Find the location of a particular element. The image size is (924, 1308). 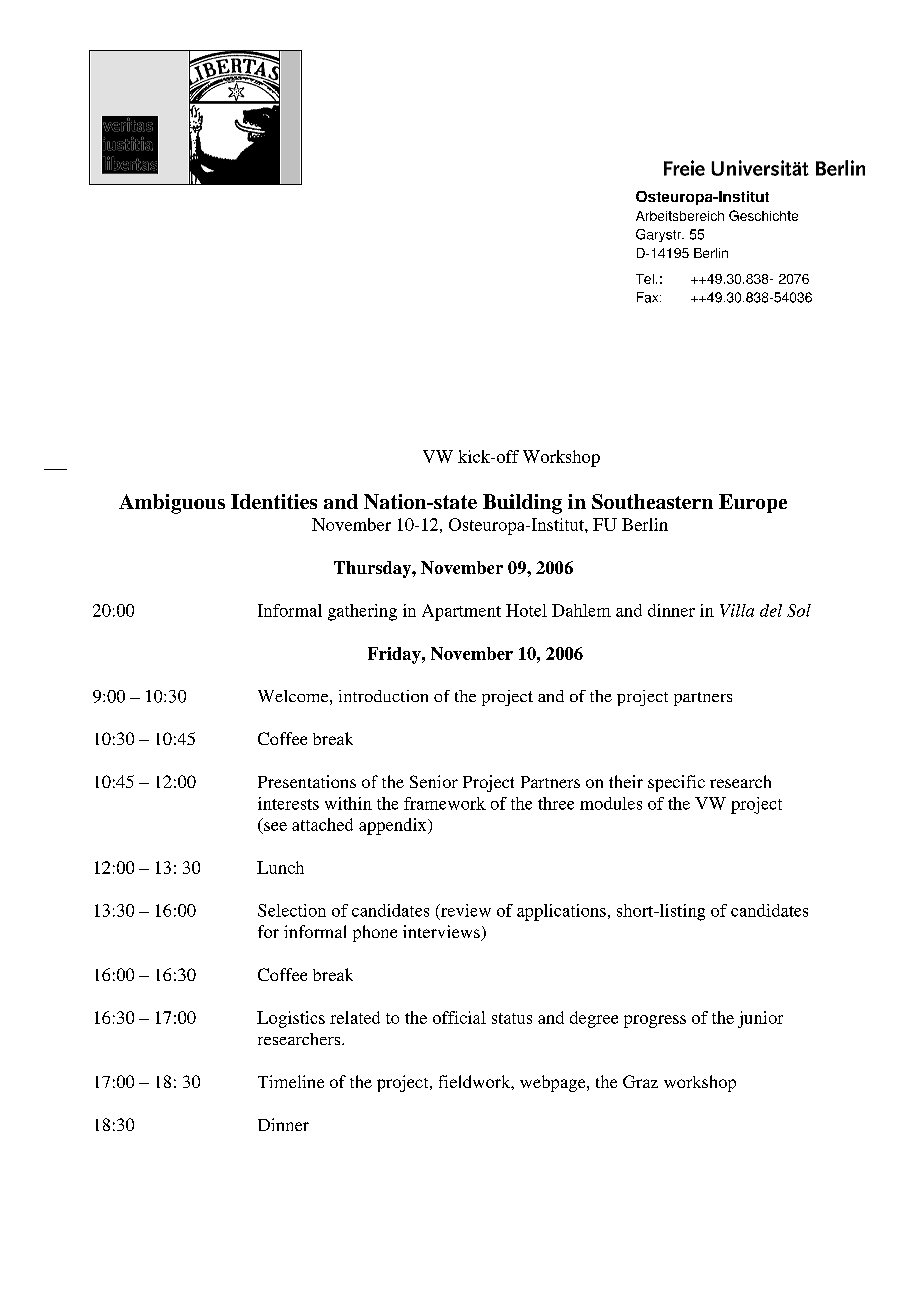

introduction is located at coordinates (383, 696).
